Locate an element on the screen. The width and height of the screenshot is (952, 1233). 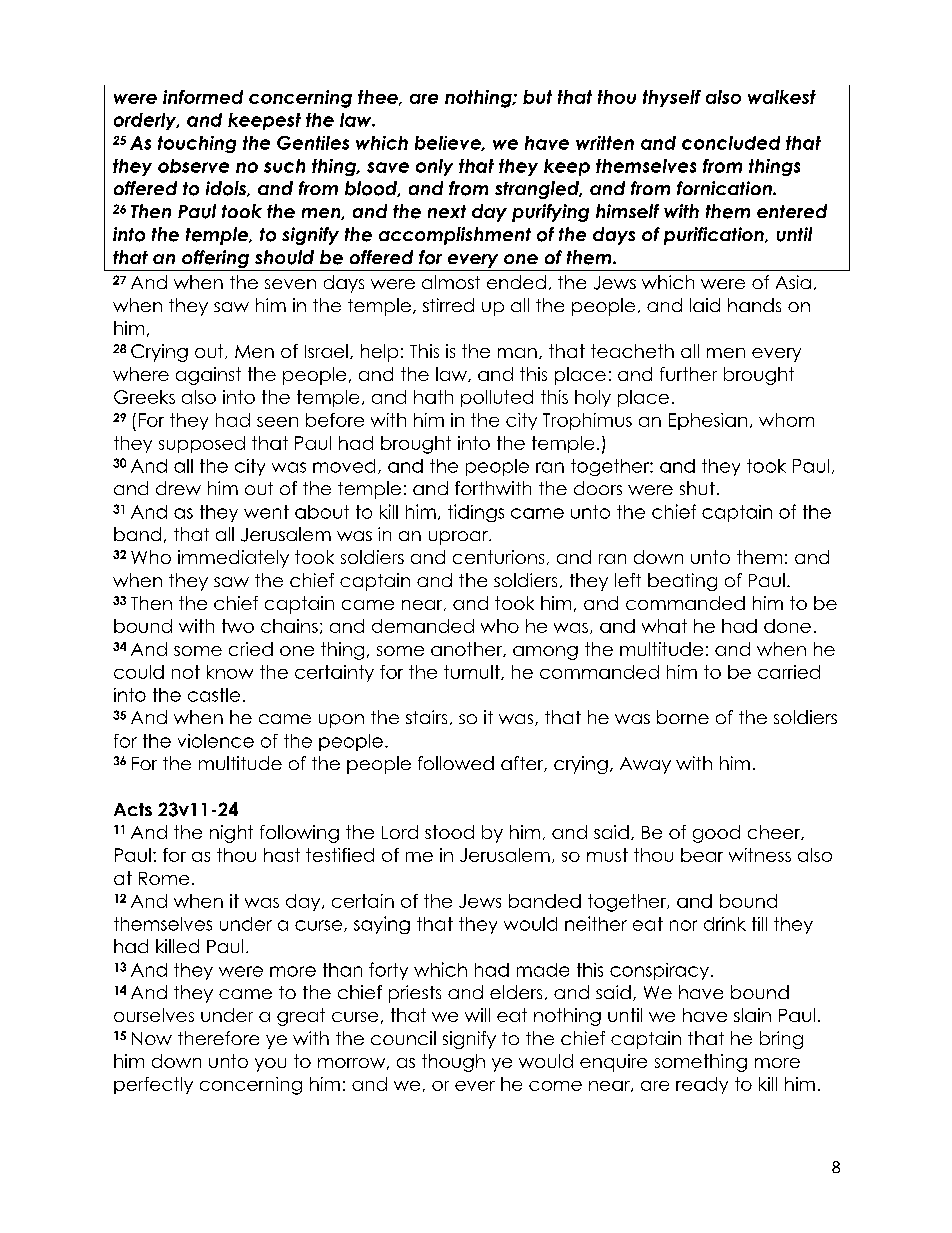
night is located at coordinates (231, 834).
